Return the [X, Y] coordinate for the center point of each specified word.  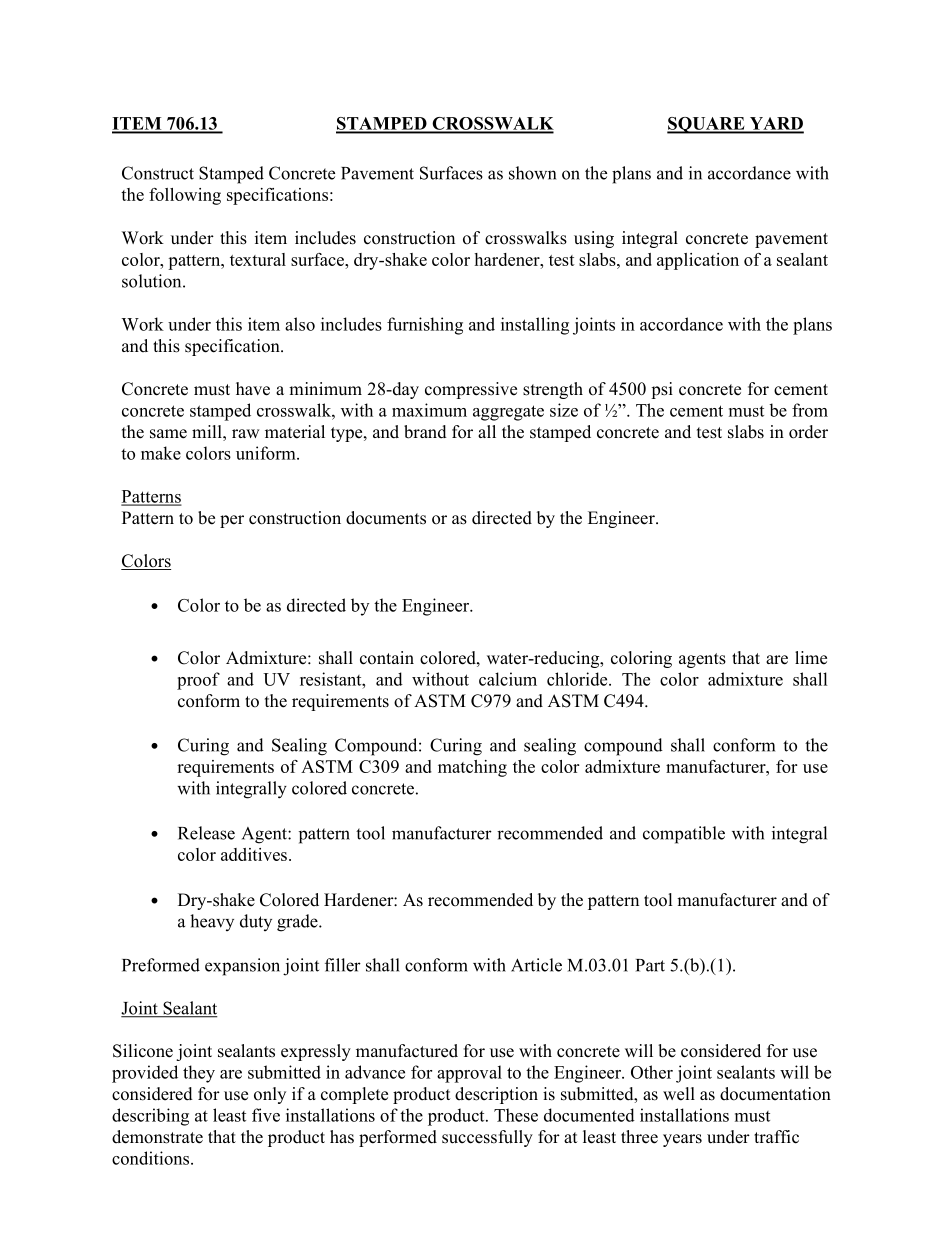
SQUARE [707, 125]
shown [532, 173]
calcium [508, 679]
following [185, 196]
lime [811, 658]
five [266, 1115]
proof [198, 681]
